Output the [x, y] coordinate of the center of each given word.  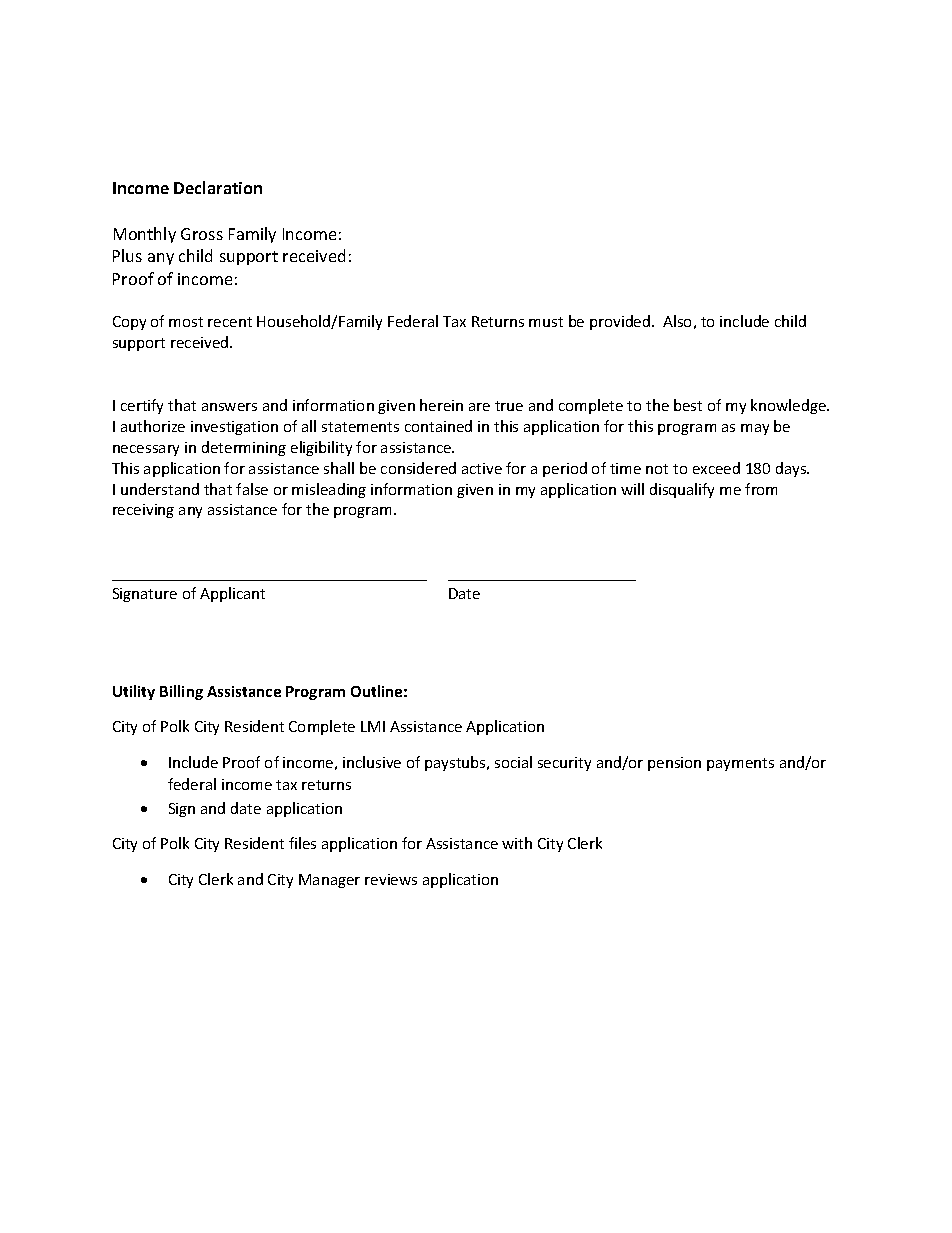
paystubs [456, 763]
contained [438, 426]
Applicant [232, 594]
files [302, 843]
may [755, 429]
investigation [234, 428]
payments [740, 764]
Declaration [218, 187]
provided [621, 322]
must [546, 322]
